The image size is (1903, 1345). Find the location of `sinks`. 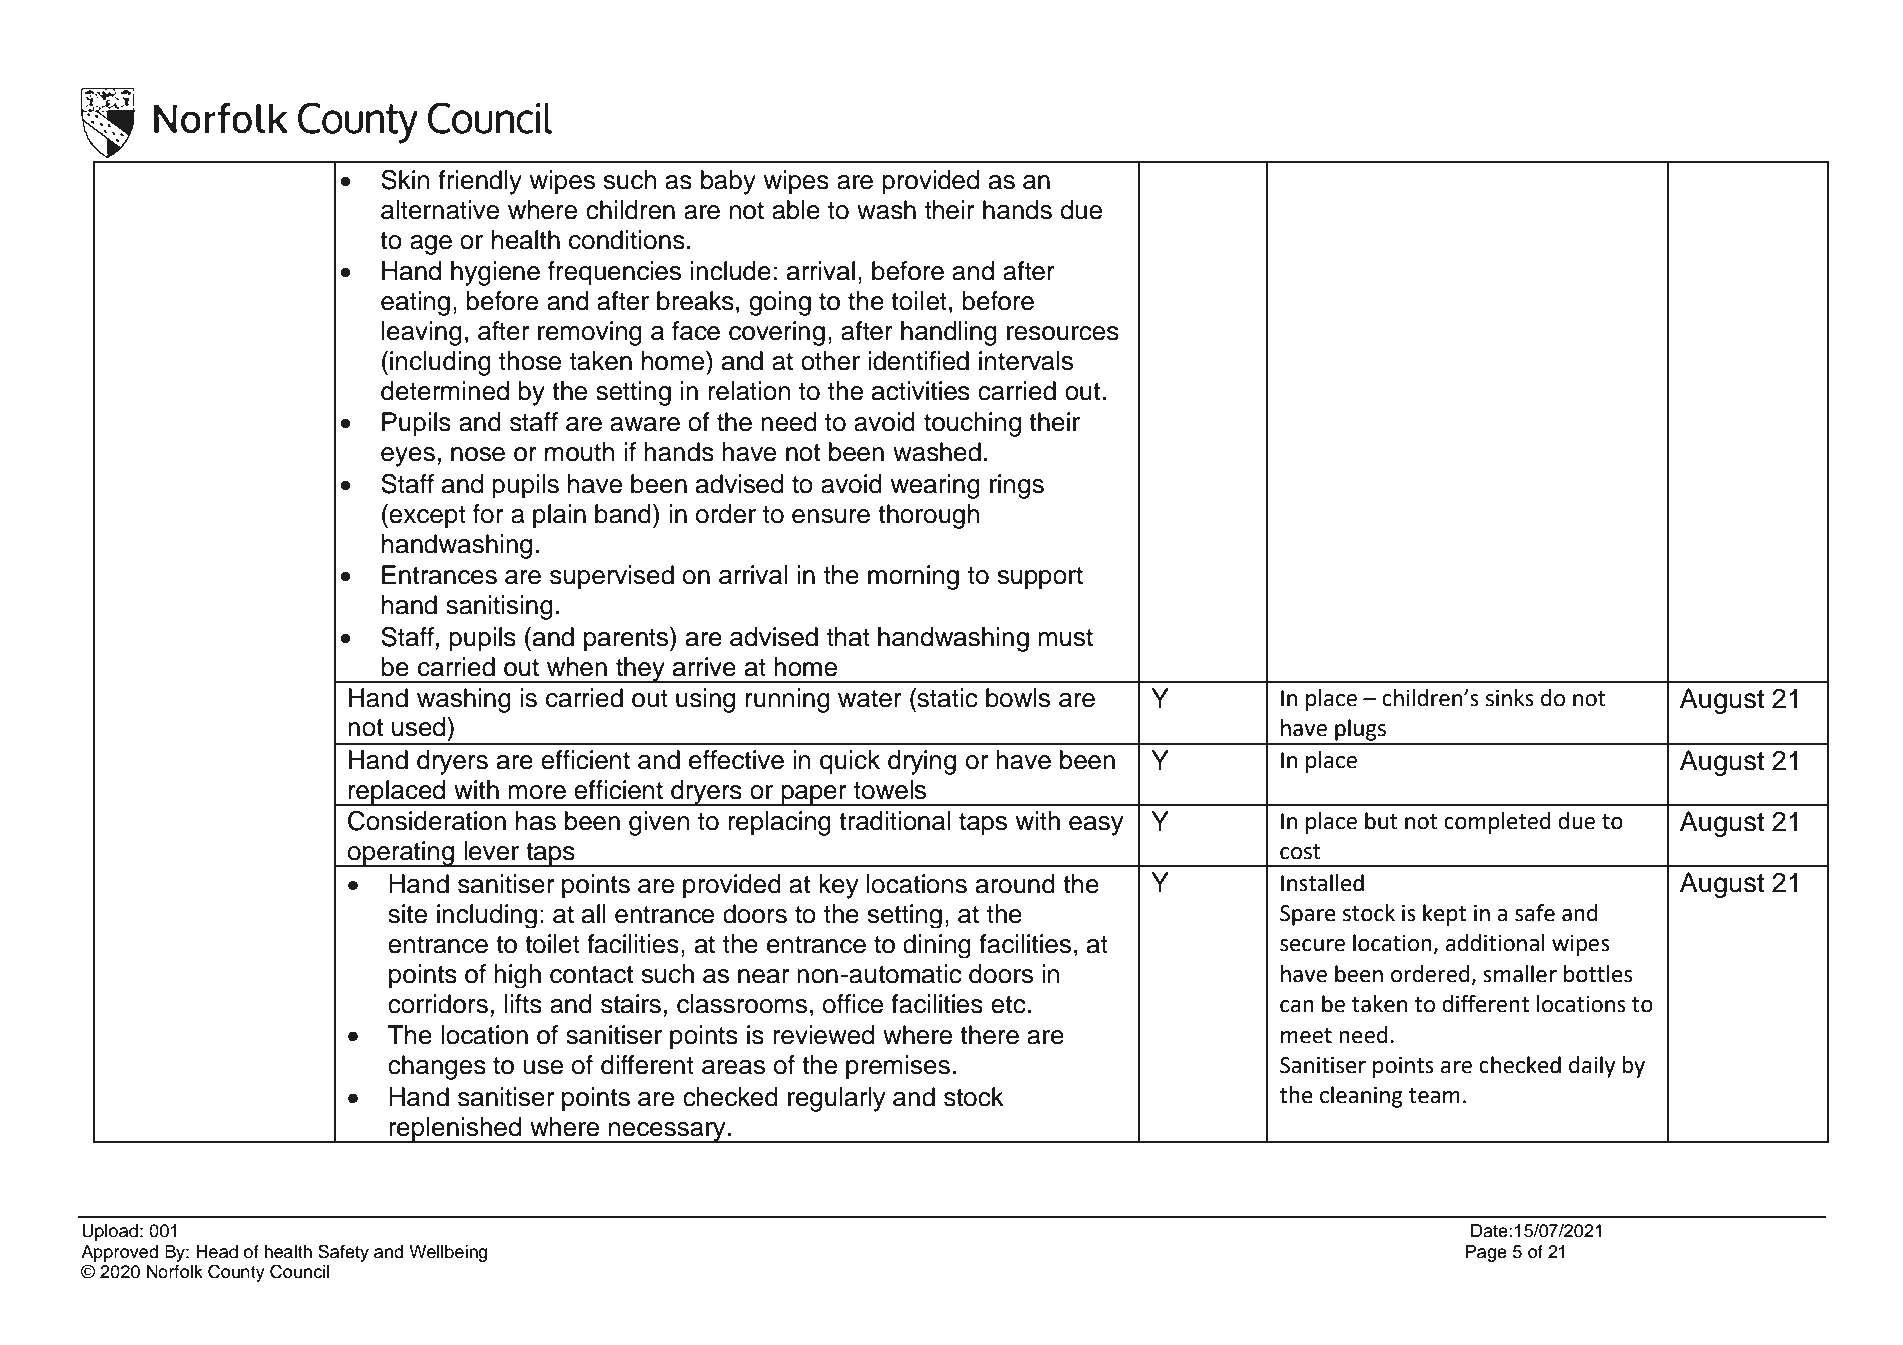

sinks is located at coordinates (1510, 698).
